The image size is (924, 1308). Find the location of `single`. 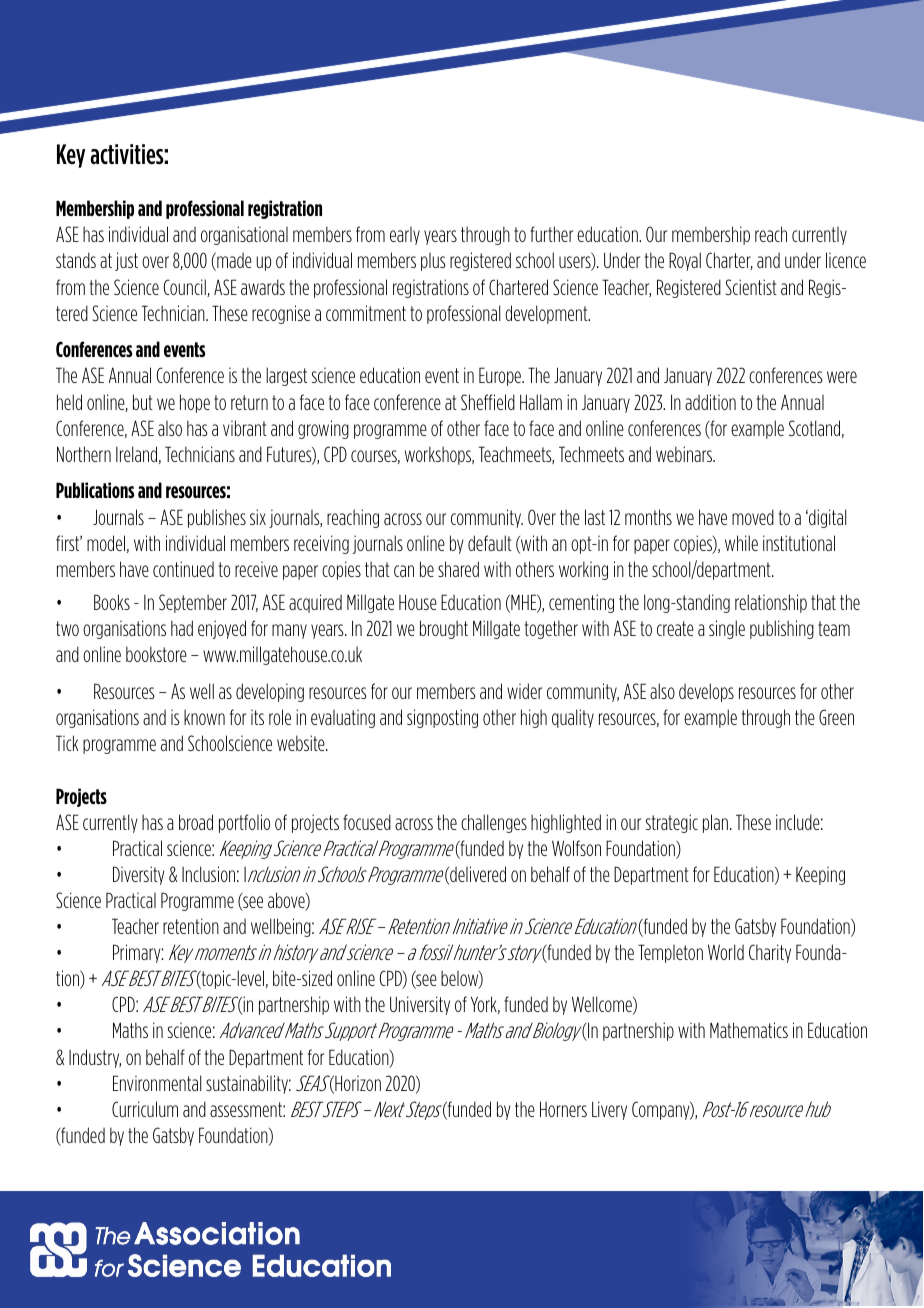

single is located at coordinates (727, 629).
